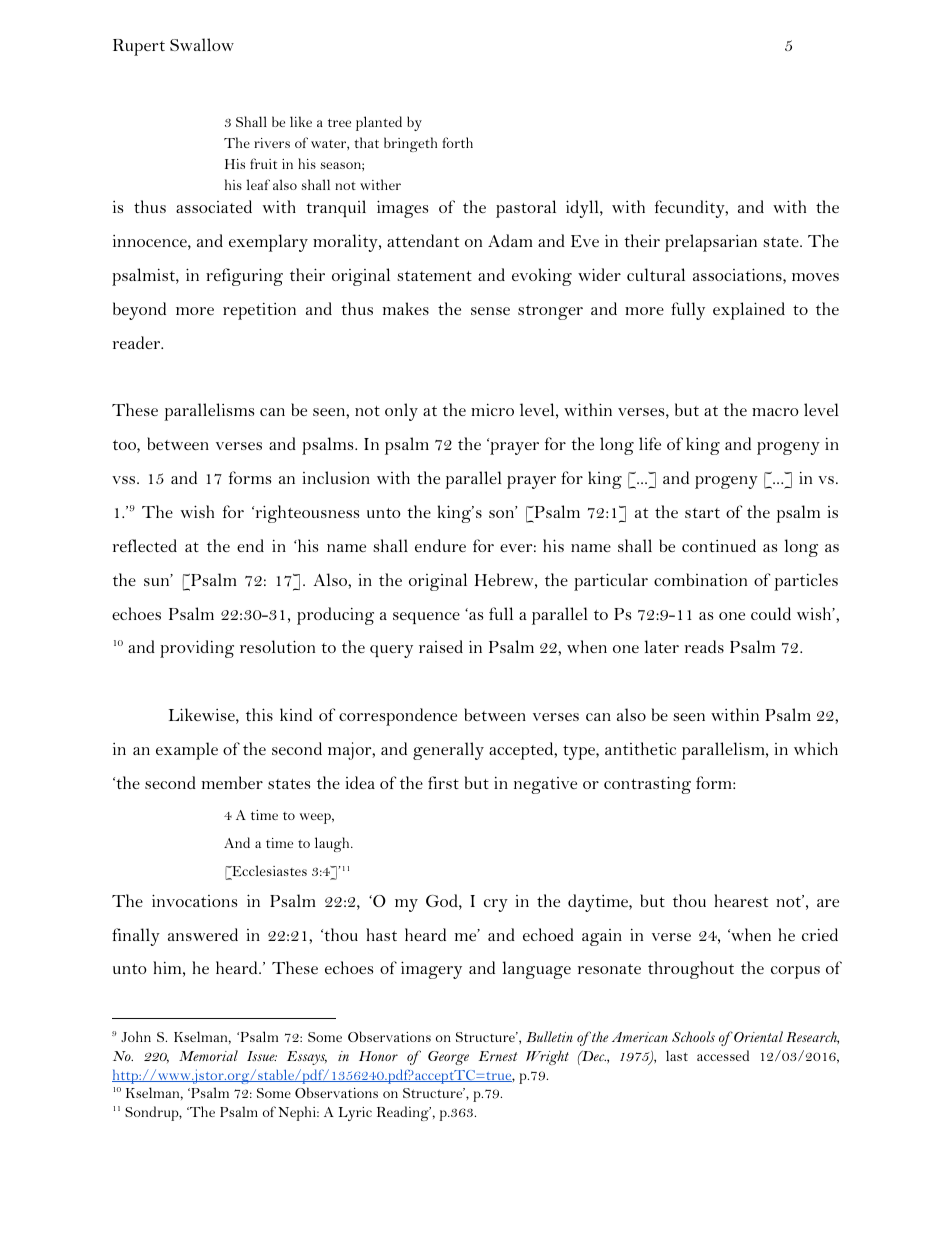 This page has height=1233, width=952. Describe the element at coordinates (816, 748) in the page. I see `which` at that location.
